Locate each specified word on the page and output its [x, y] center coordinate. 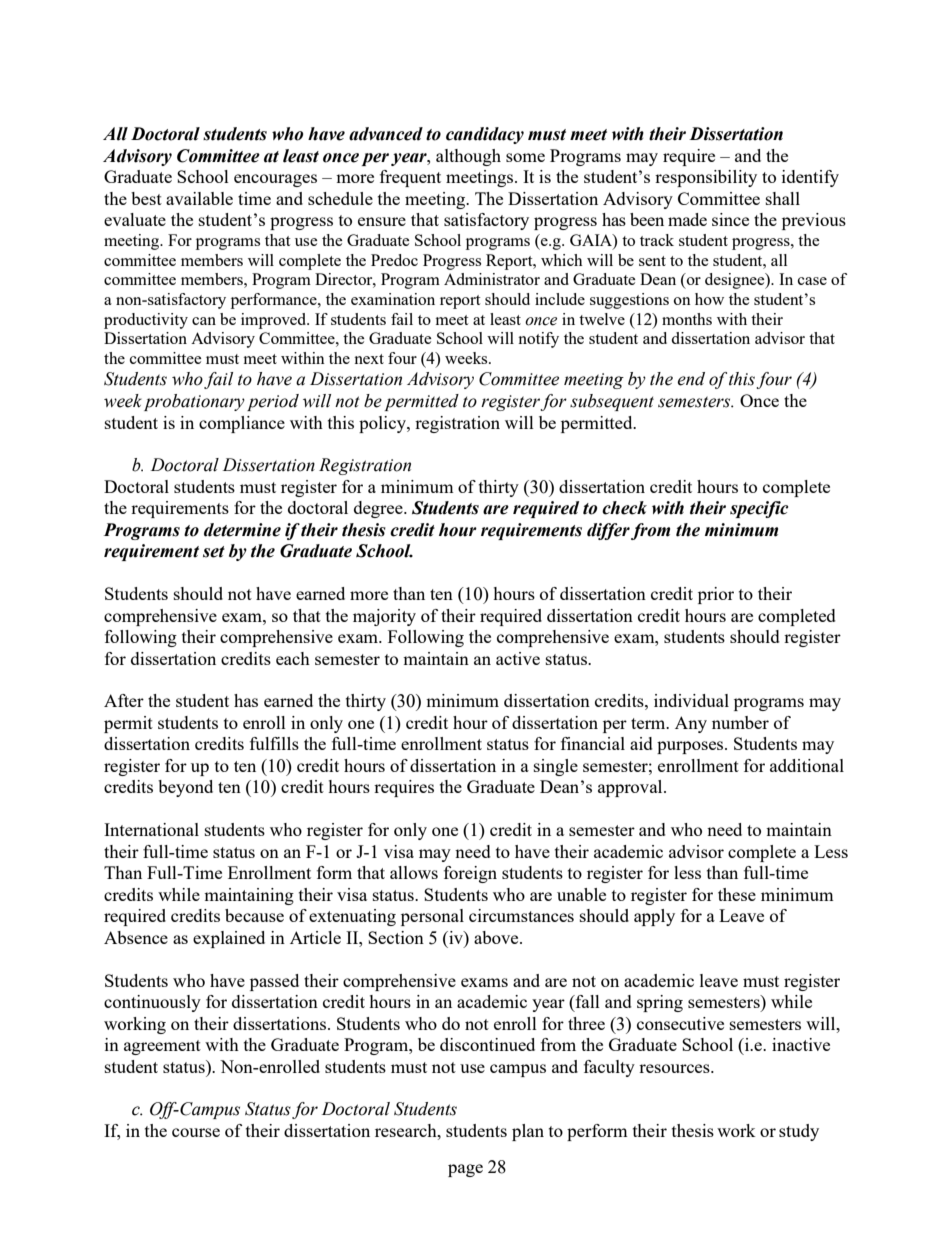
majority [384, 617]
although [468, 157]
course [196, 1132]
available [199, 198]
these [737, 894]
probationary [194, 402]
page [465, 1170]
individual [691, 700]
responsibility [706, 178]
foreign [470, 874]
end [691, 379]
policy [383, 424]
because [254, 915]
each [293, 658]
